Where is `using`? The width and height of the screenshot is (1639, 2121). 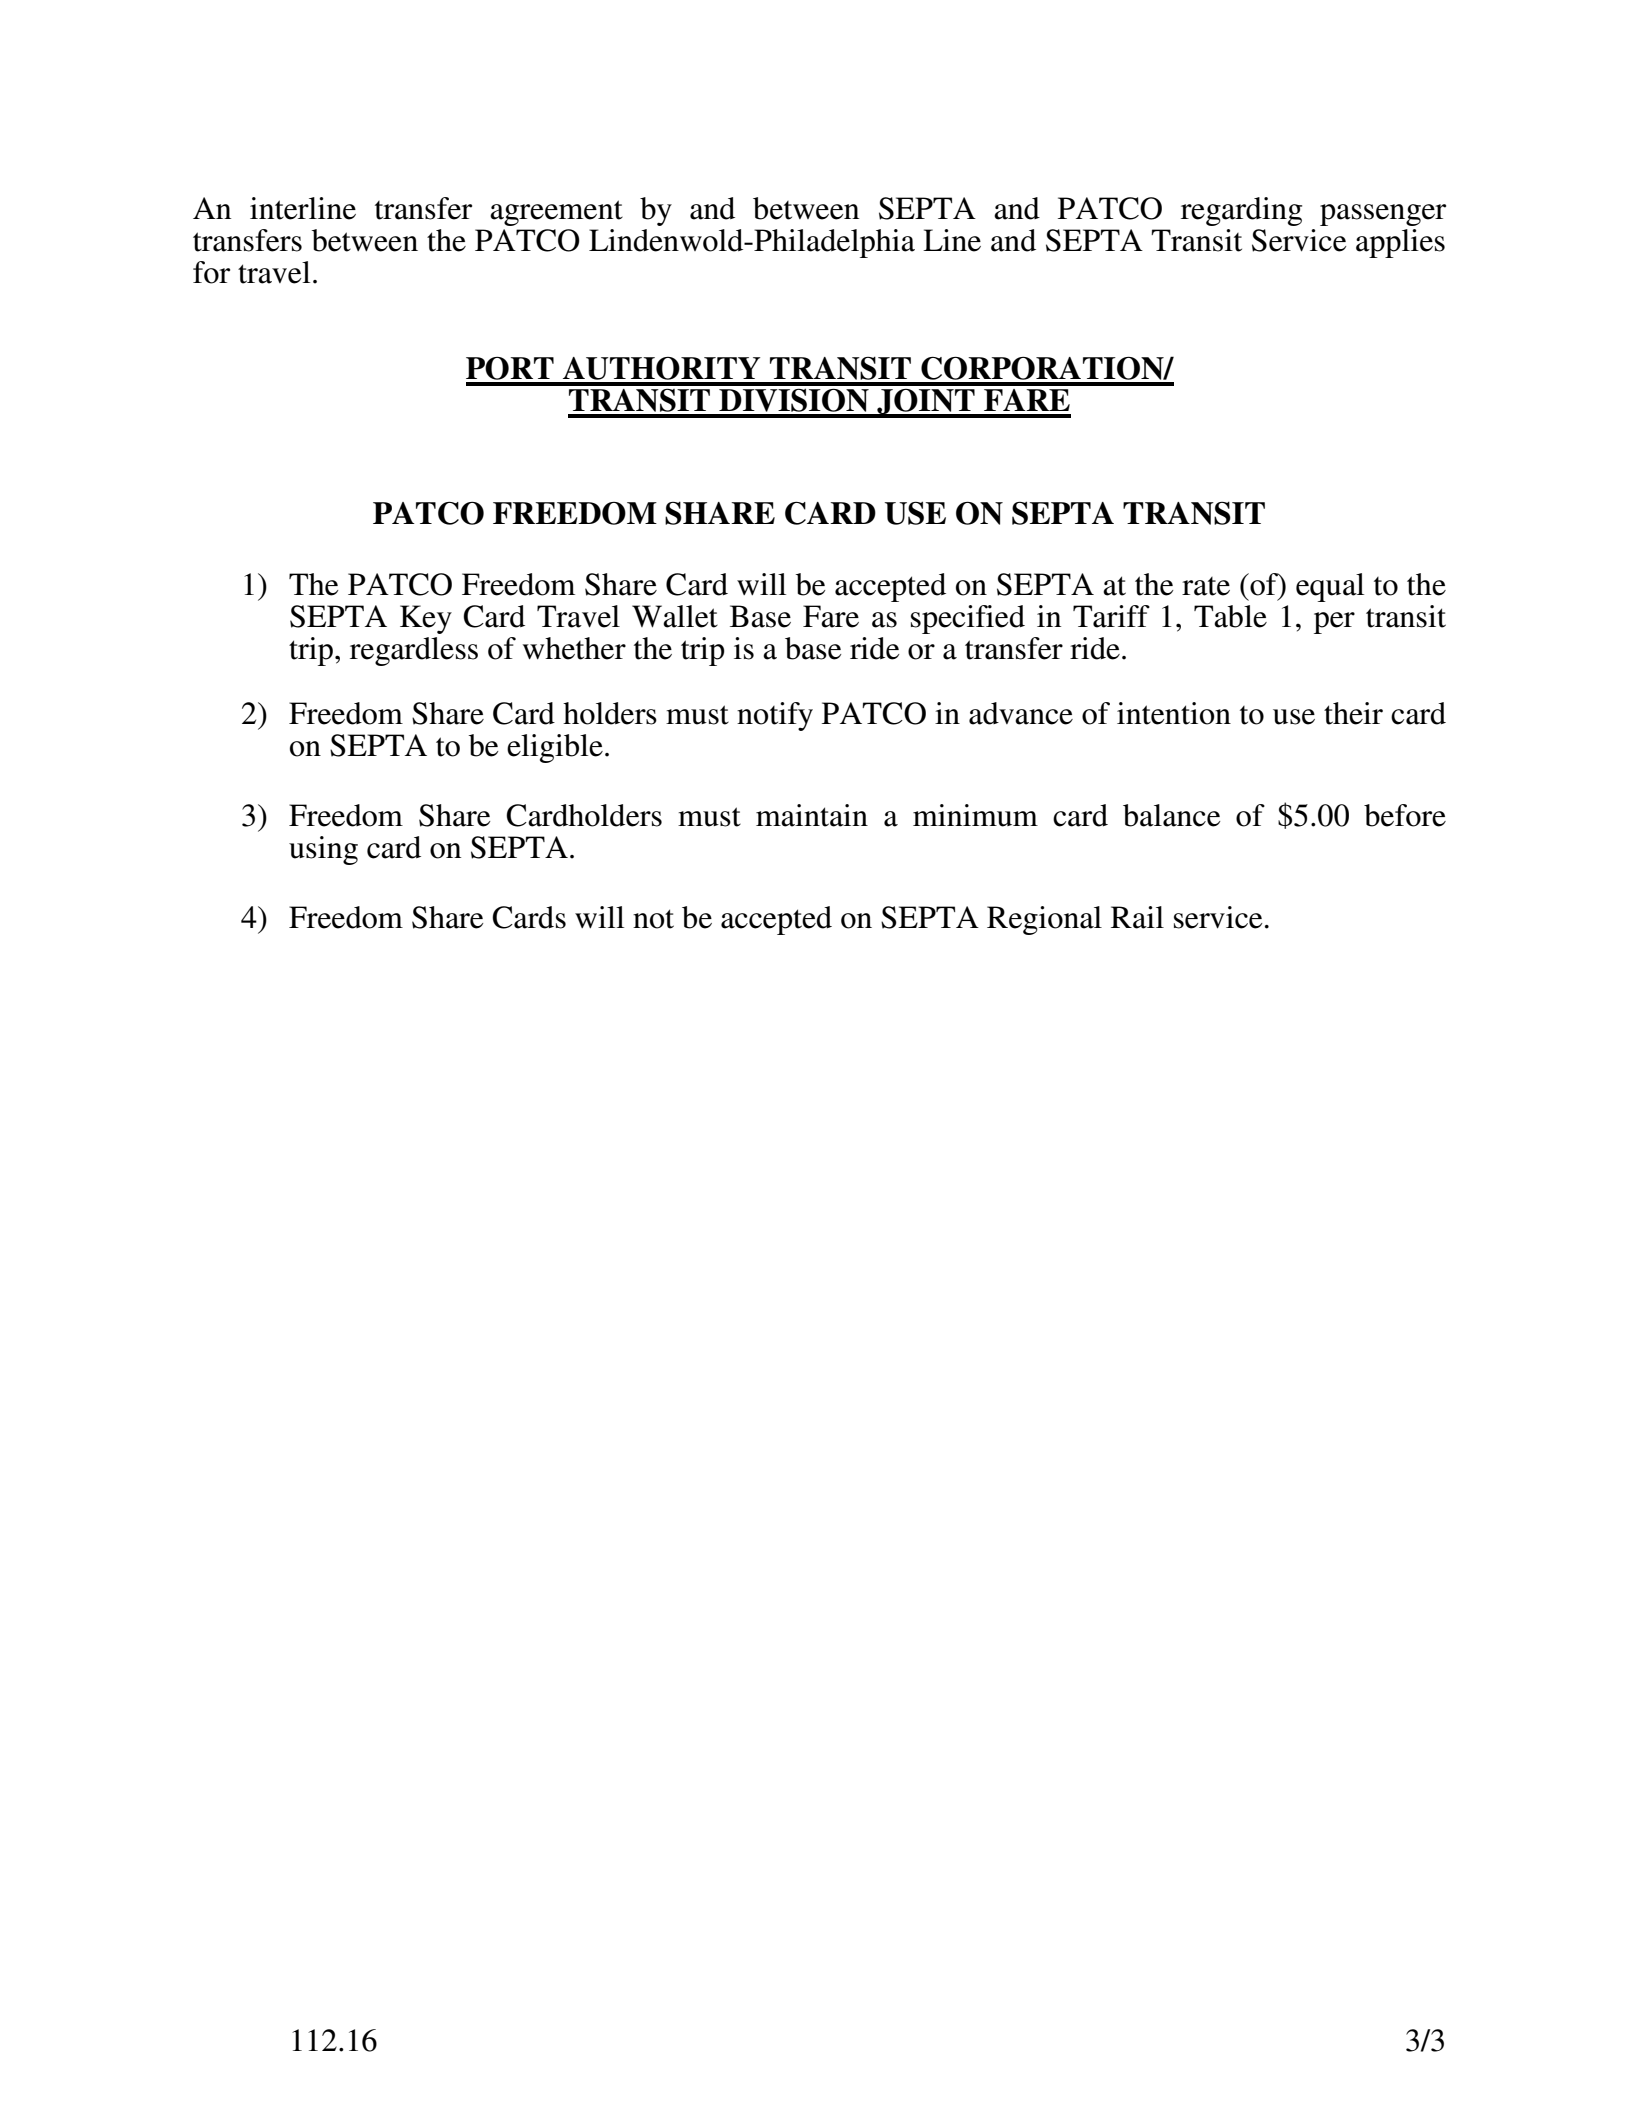 using is located at coordinates (323, 850).
